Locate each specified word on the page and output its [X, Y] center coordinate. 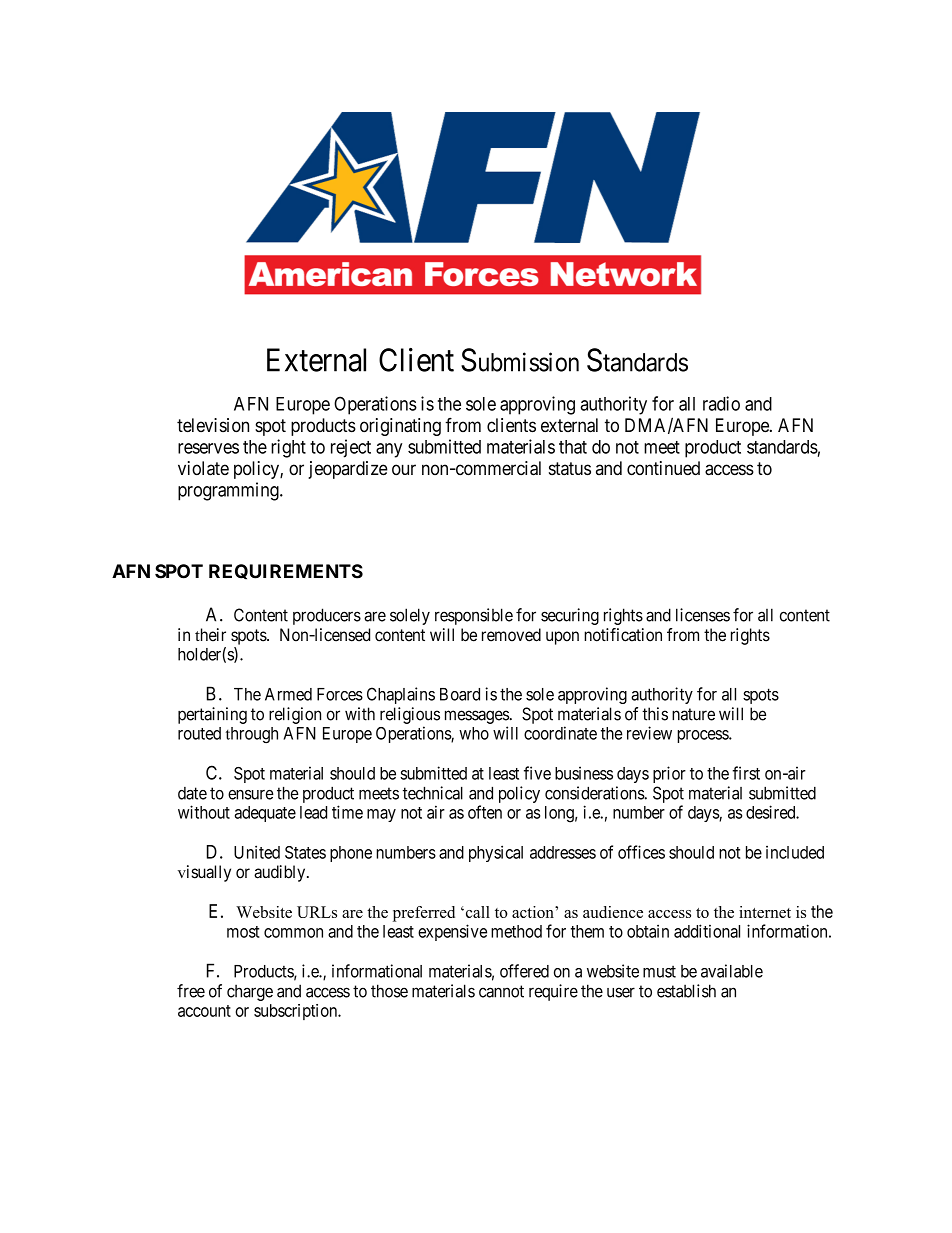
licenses [703, 615]
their [210, 635]
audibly [281, 873]
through [252, 735]
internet [765, 912]
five [537, 773]
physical [496, 853]
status [570, 469]
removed [511, 635]
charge [250, 992]
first [746, 773]
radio [721, 403]
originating [400, 427]
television [213, 425]
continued [663, 468]
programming [229, 491]
